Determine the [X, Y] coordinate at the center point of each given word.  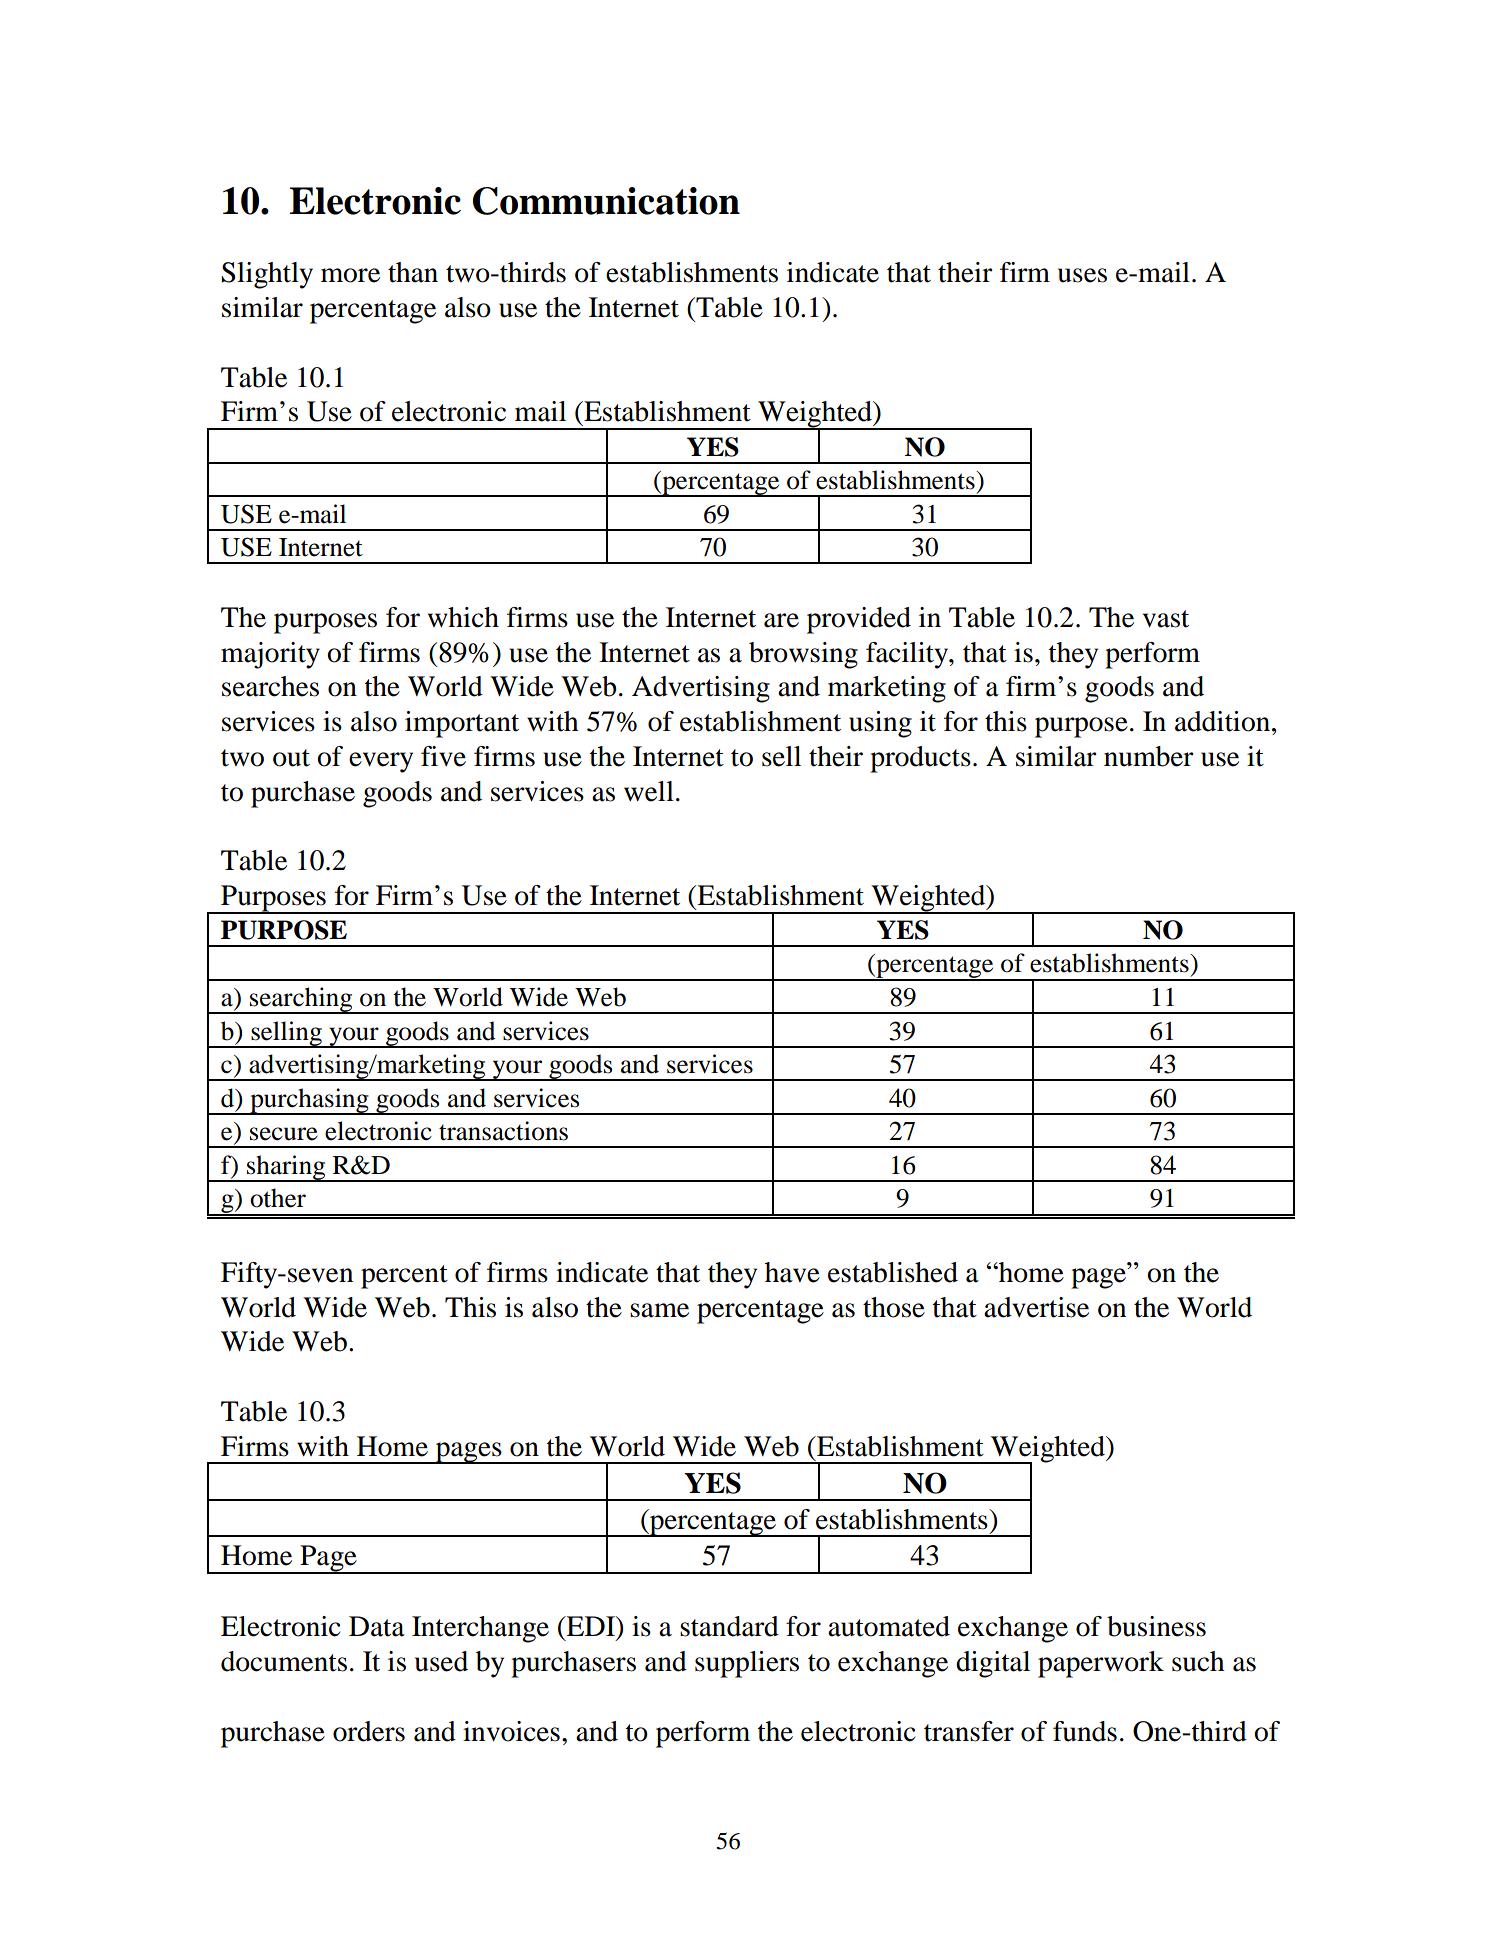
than [413, 272]
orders [369, 1731]
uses [1082, 275]
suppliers [747, 1664]
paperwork [1101, 1664]
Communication [606, 201]
